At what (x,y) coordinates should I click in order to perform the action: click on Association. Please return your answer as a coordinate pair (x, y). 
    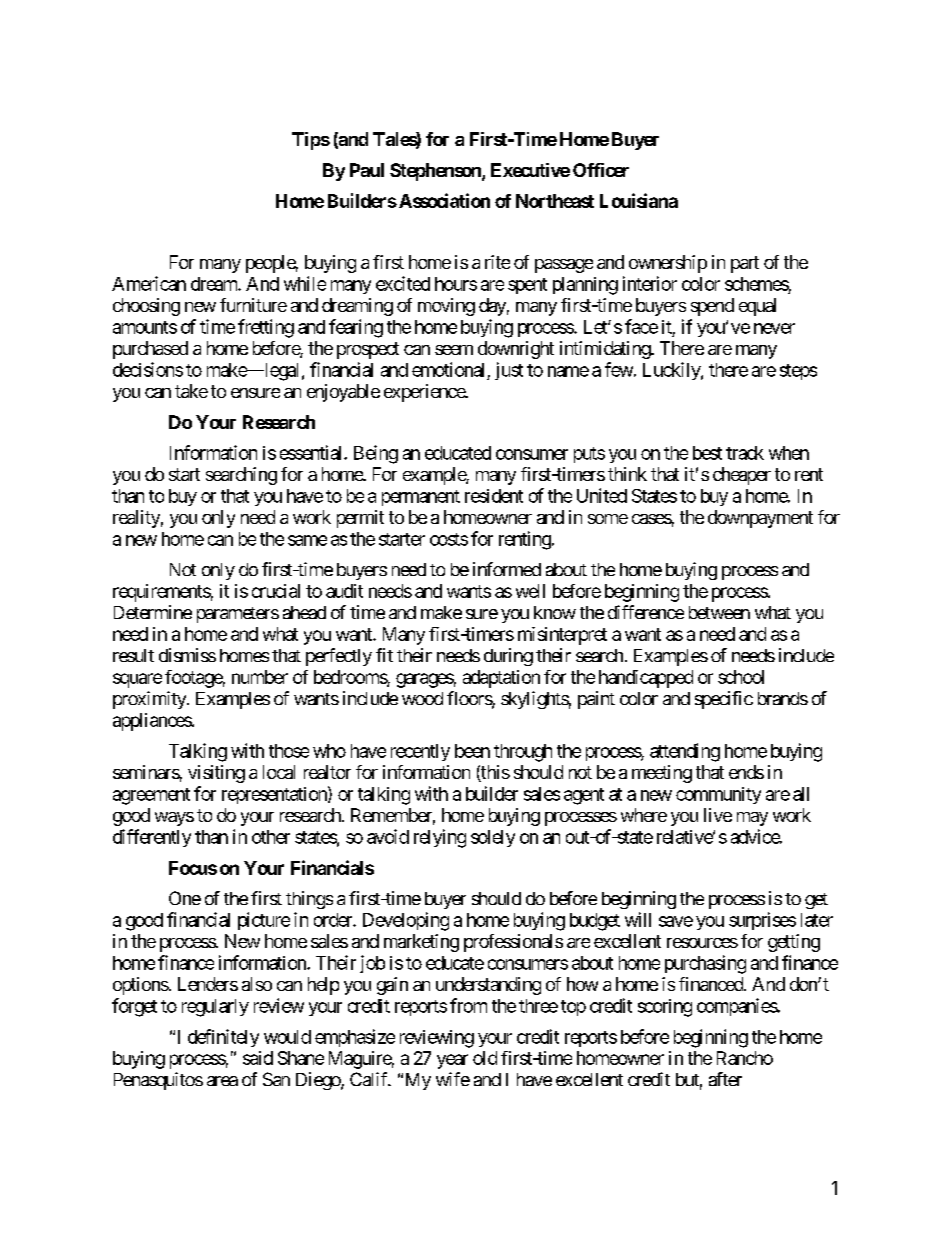
    Looking at the image, I should click on (443, 200).
